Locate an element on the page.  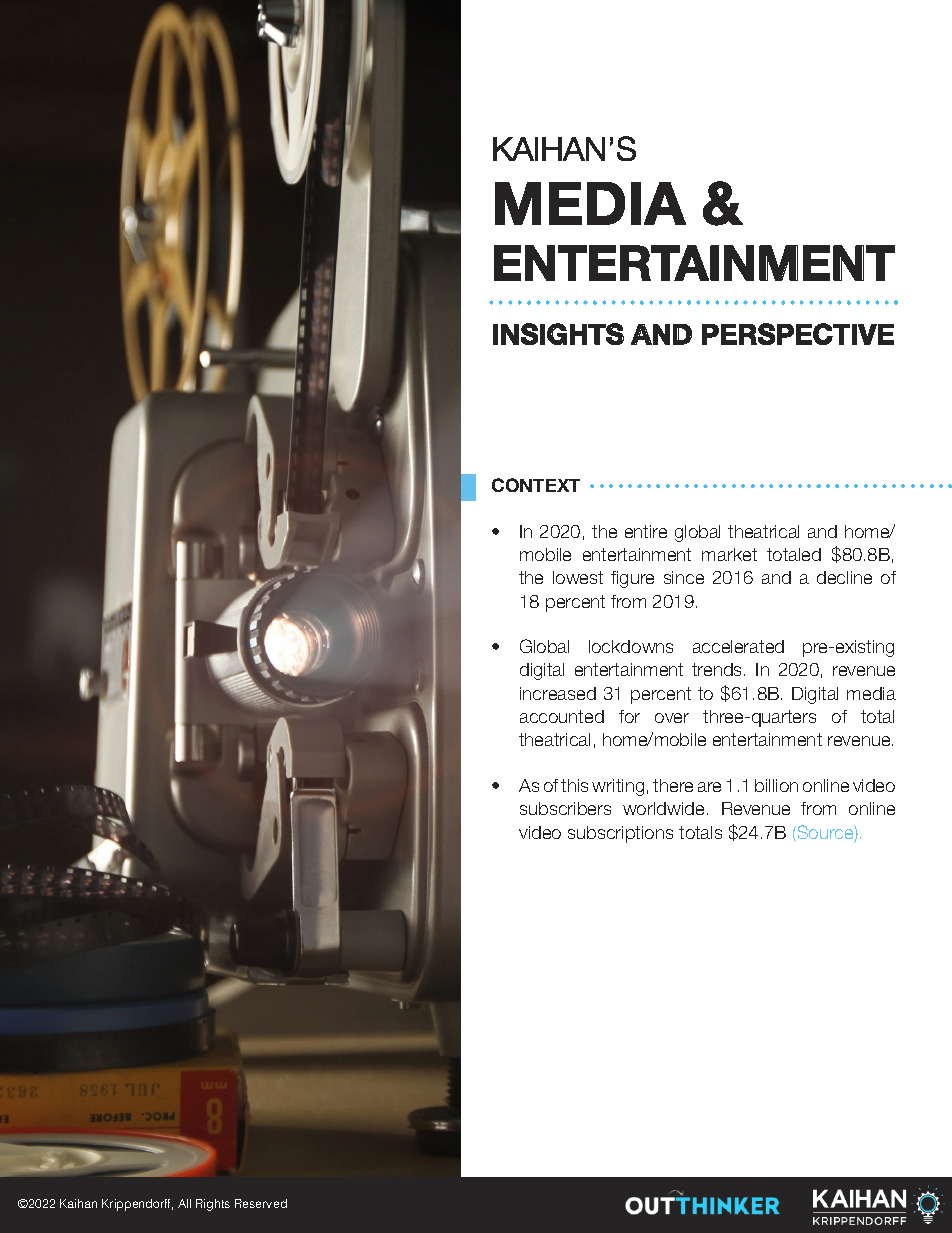
accounted is located at coordinates (562, 716).
